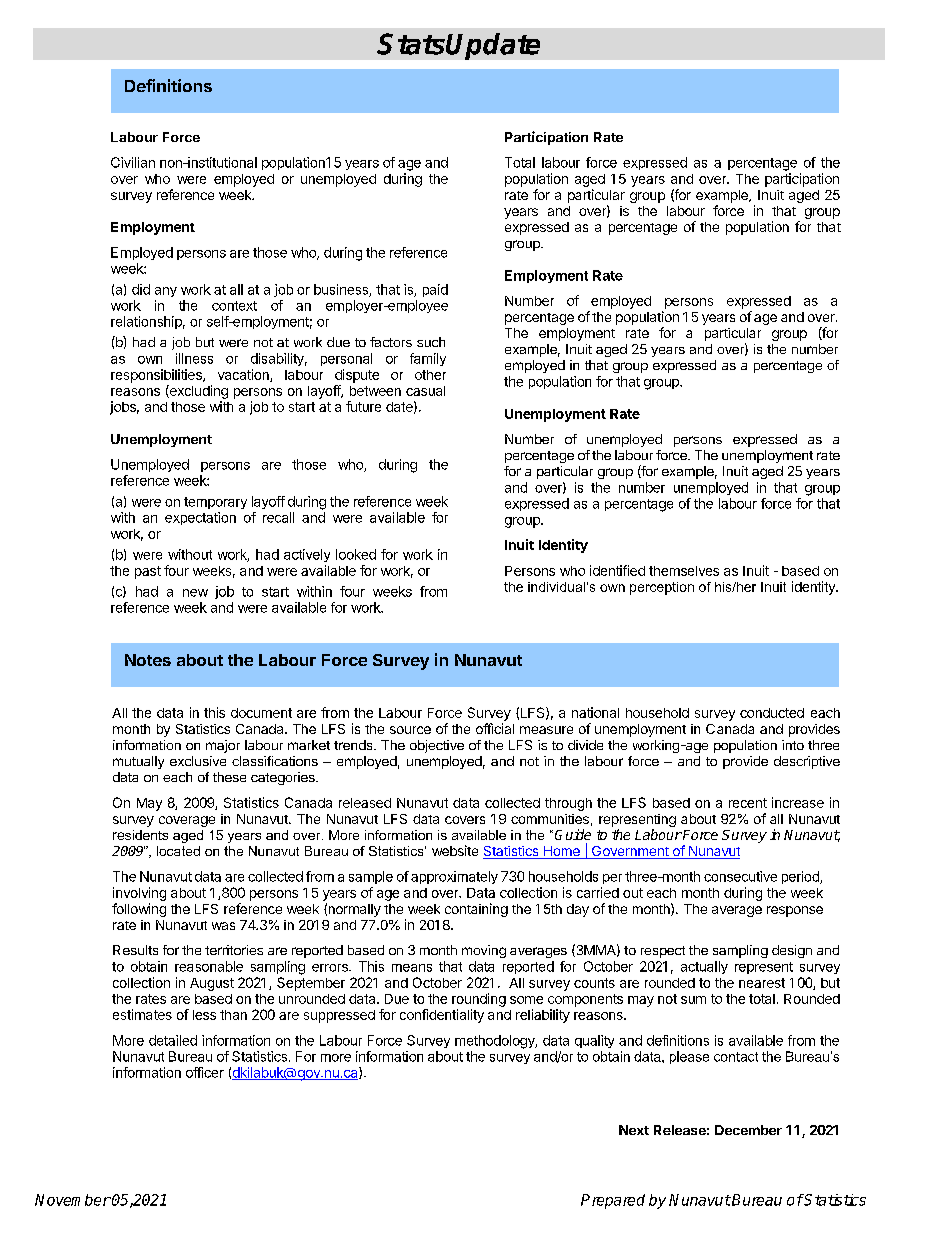 The width and height of the screenshot is (952, 1233). I want to click on December, so click(748, 1130).
